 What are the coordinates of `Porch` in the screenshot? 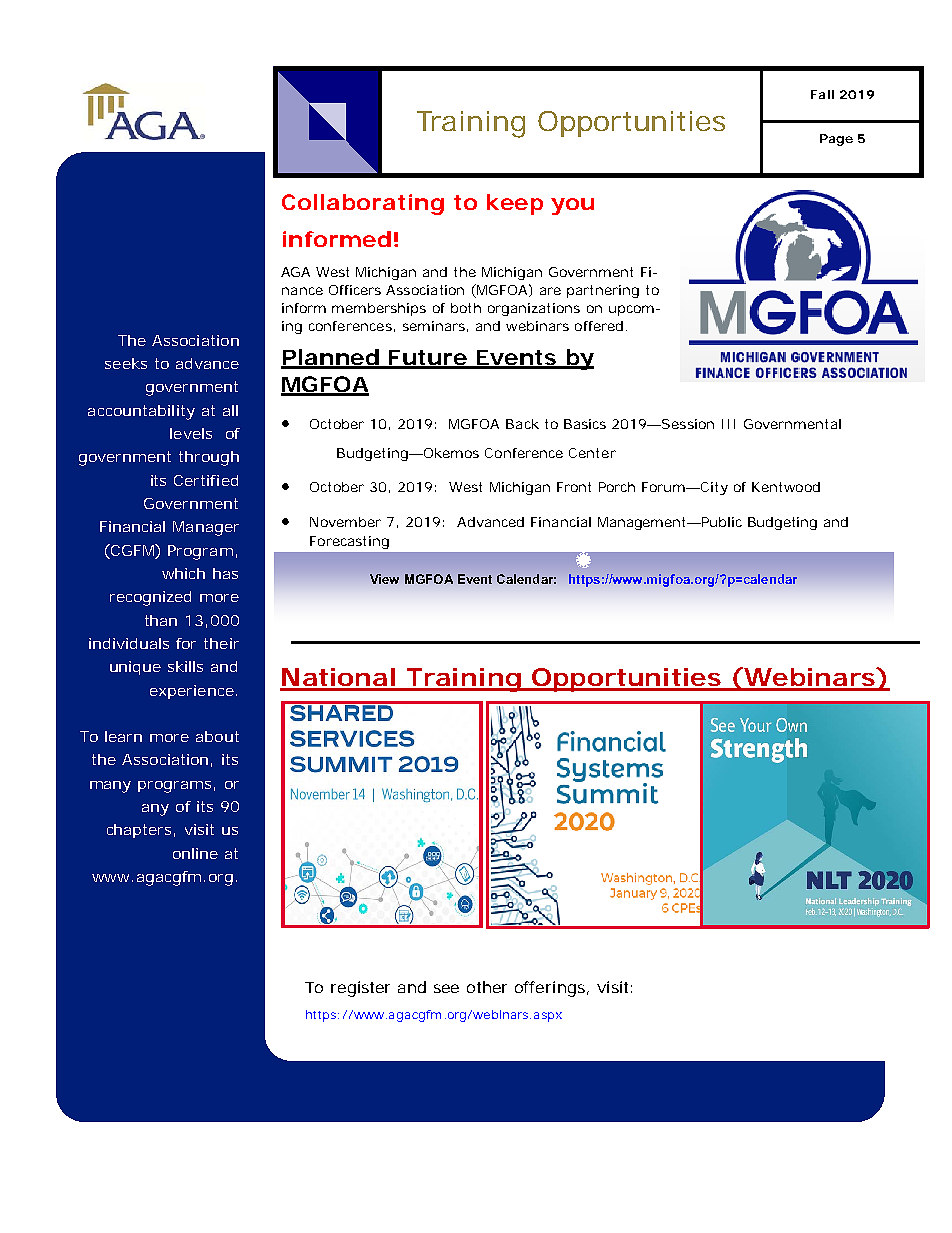 It's located at (617, 487).
